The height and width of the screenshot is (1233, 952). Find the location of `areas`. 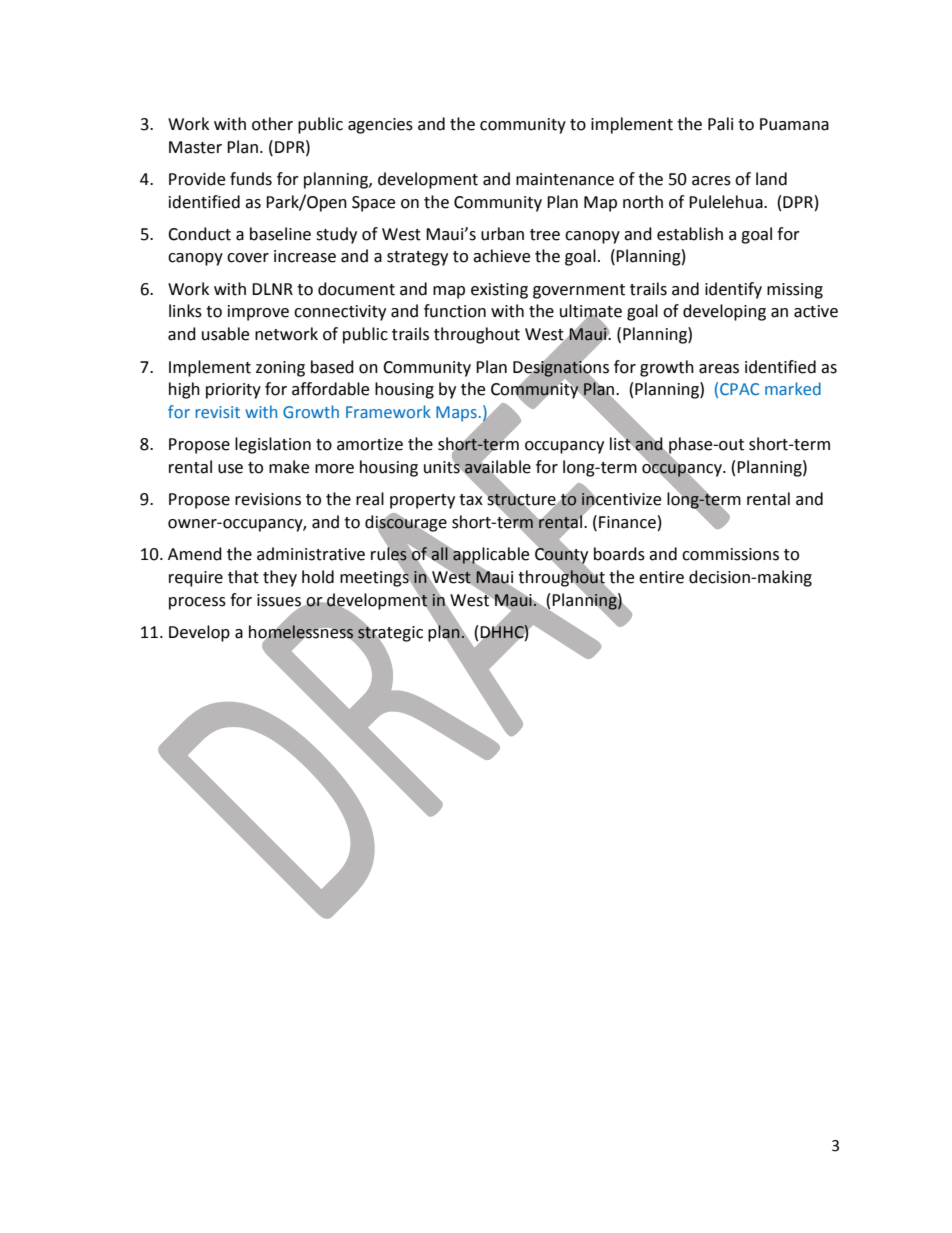

areas is located at coordinates (719, 369).
